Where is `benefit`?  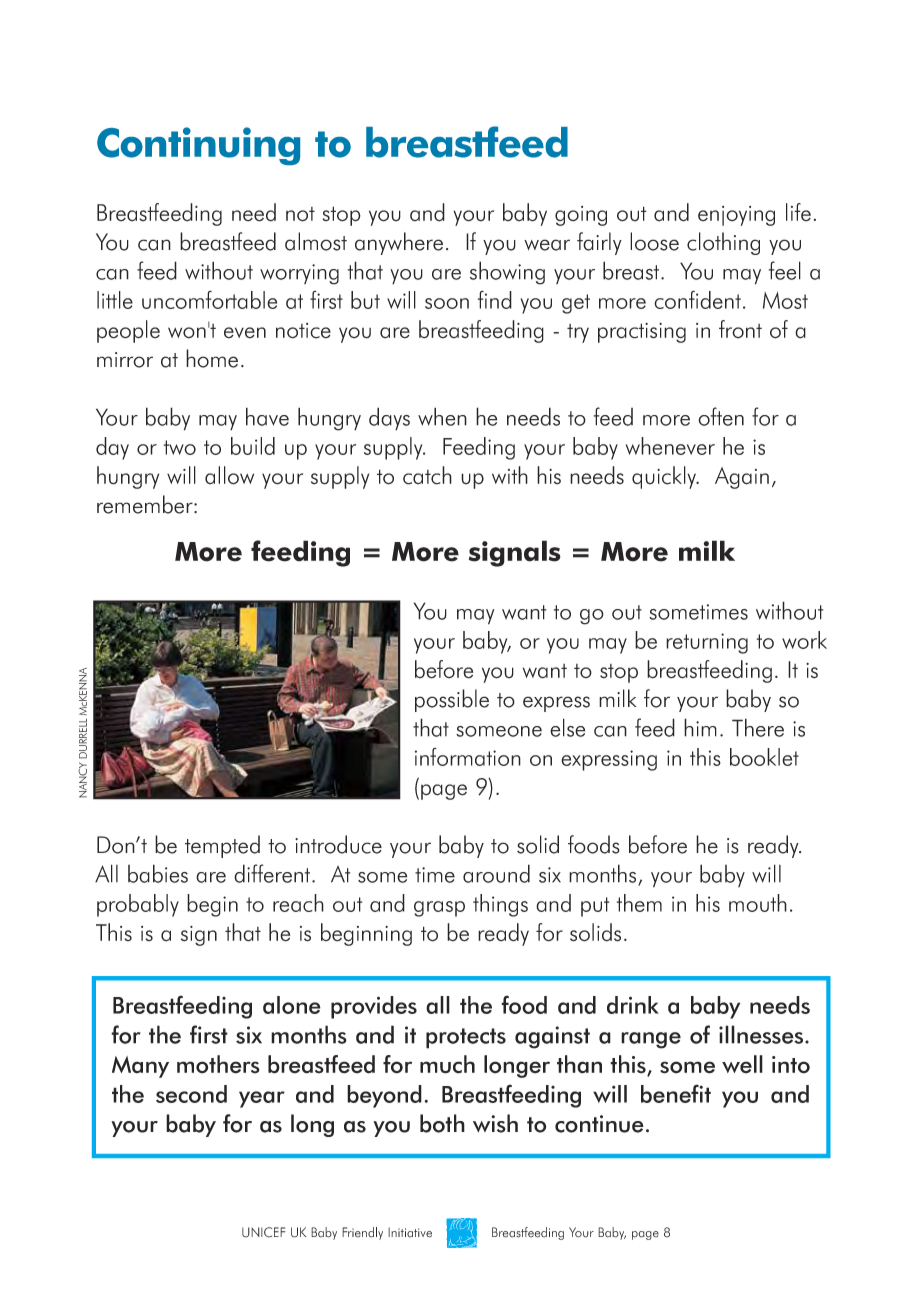
benefit is located at coordinates (676, 1093).
